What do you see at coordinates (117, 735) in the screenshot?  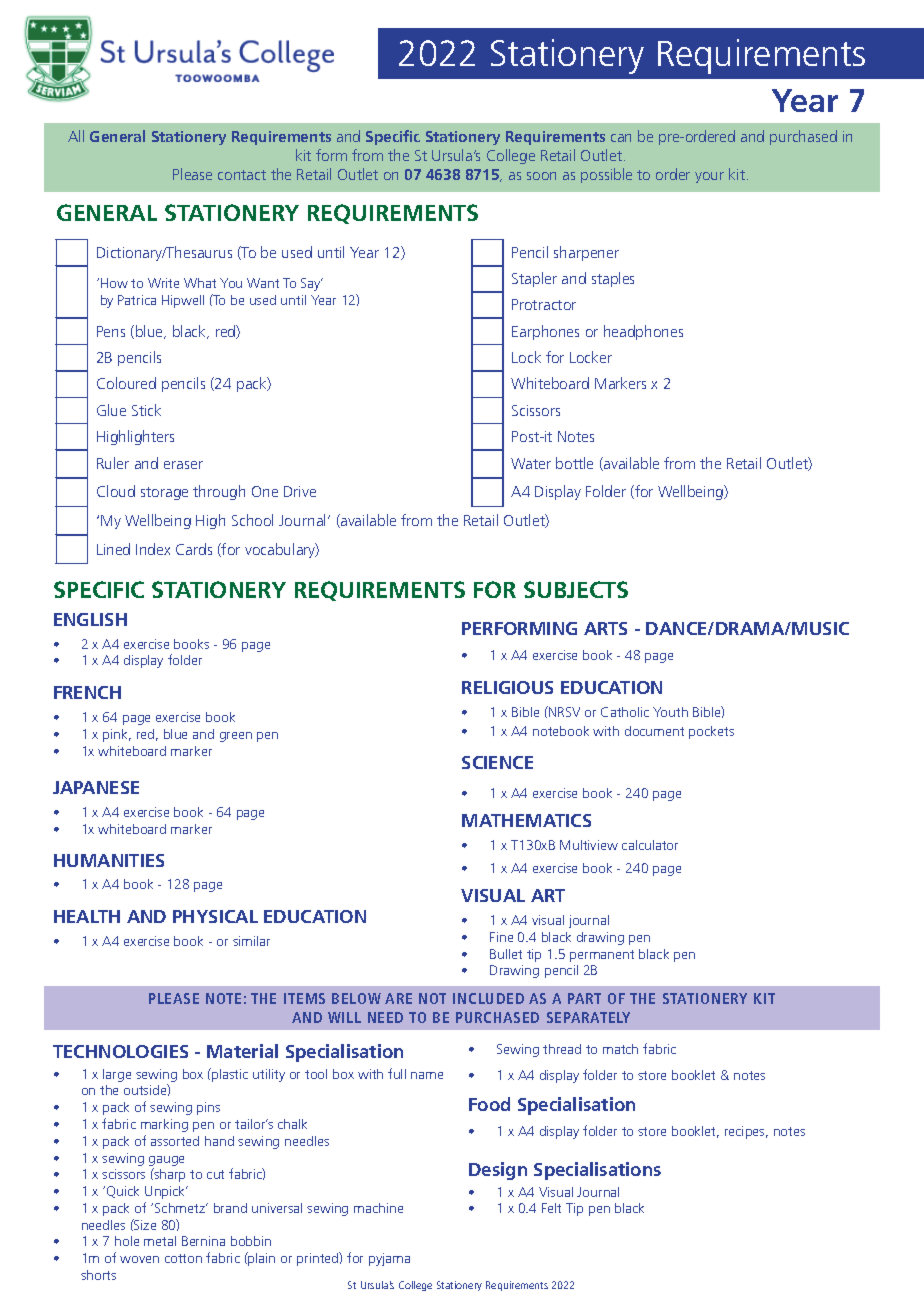 I see `pink` at bounding box center [117, 735].
